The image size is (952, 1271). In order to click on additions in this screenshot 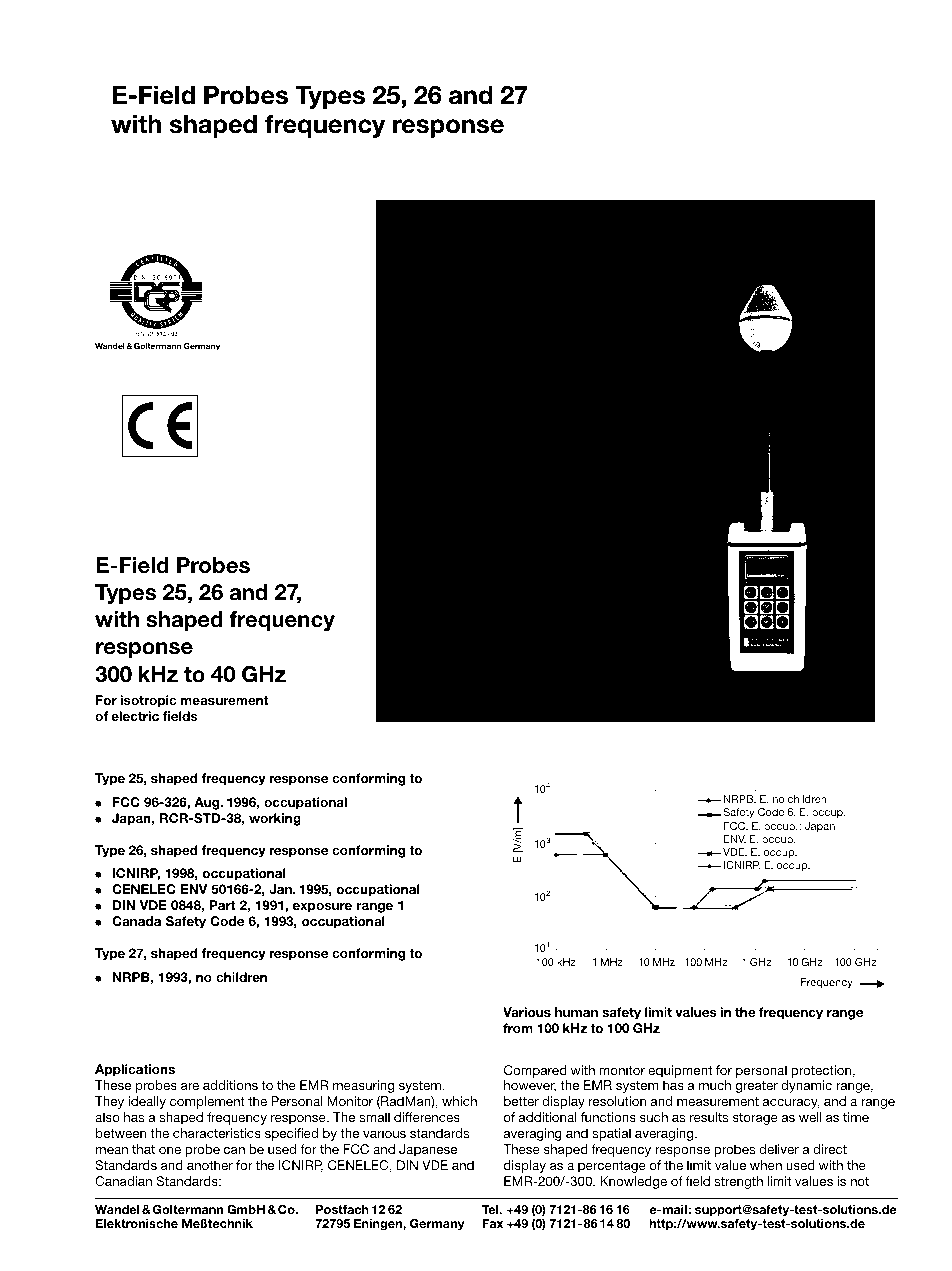, I will do `click(230, 1085)`.
